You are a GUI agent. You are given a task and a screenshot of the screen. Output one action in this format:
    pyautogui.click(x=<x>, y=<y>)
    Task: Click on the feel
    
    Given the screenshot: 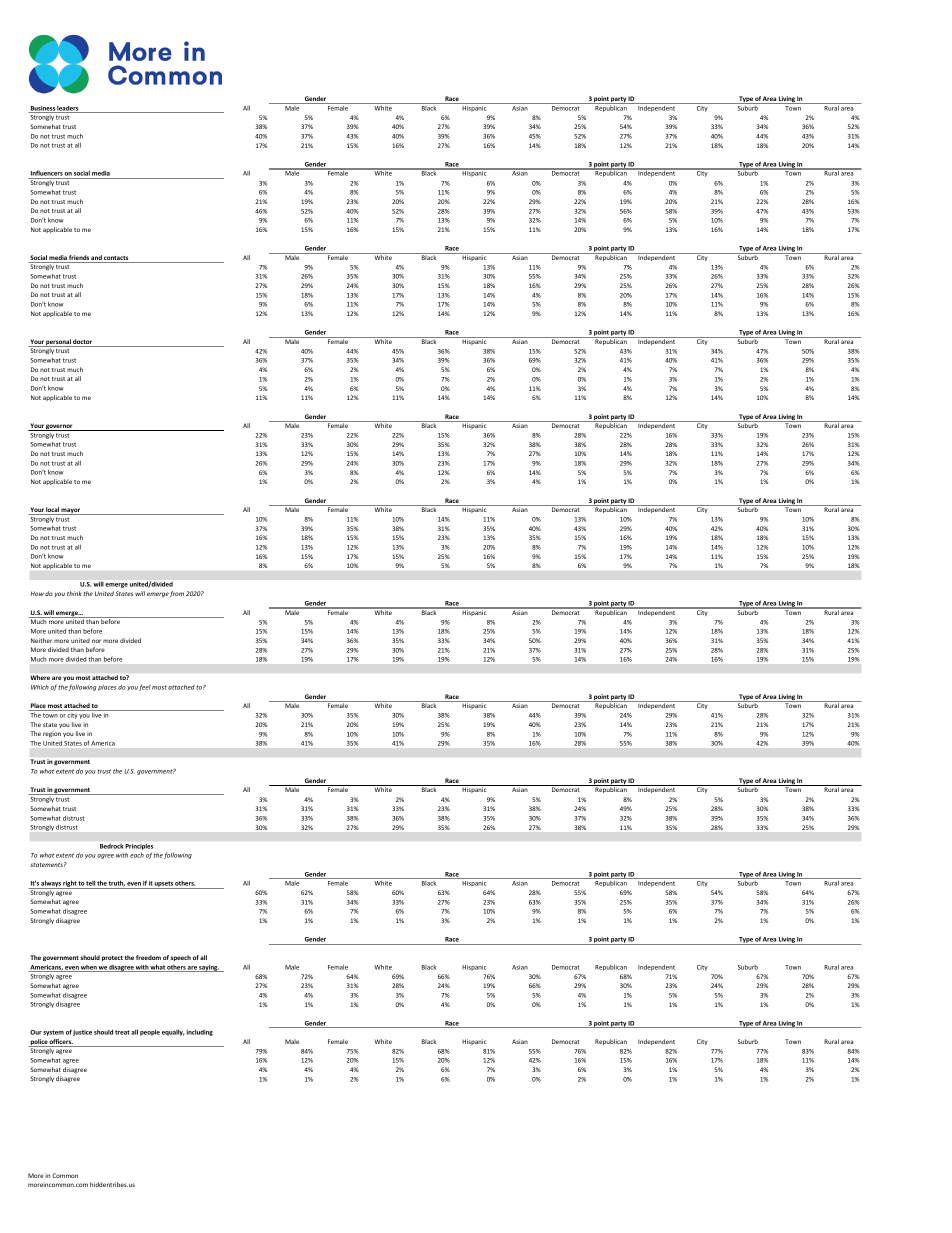 What is the action you would take?
    pyautogui.click(x=145, y=688)
